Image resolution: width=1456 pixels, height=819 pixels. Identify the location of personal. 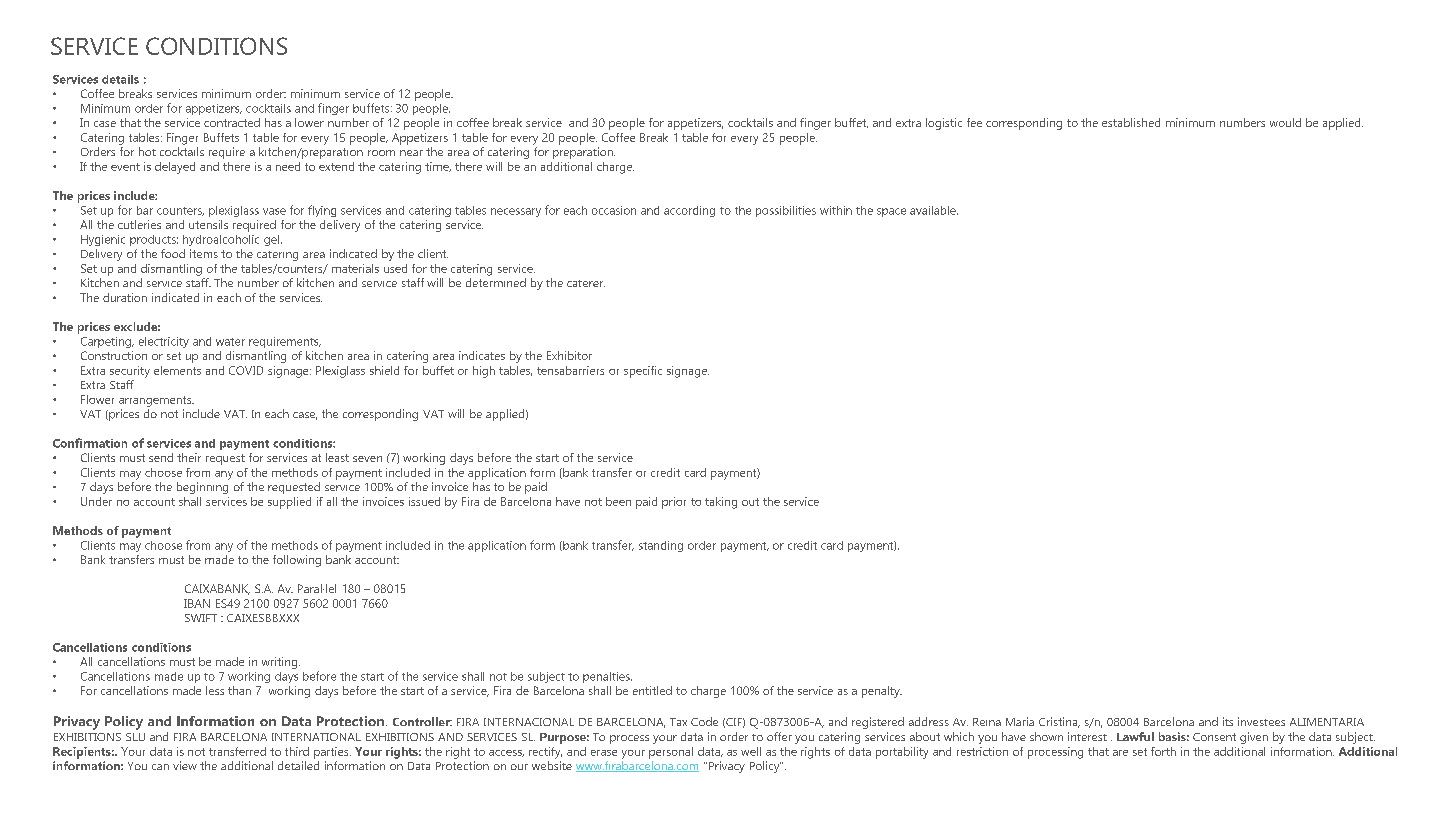
(671, 753).
